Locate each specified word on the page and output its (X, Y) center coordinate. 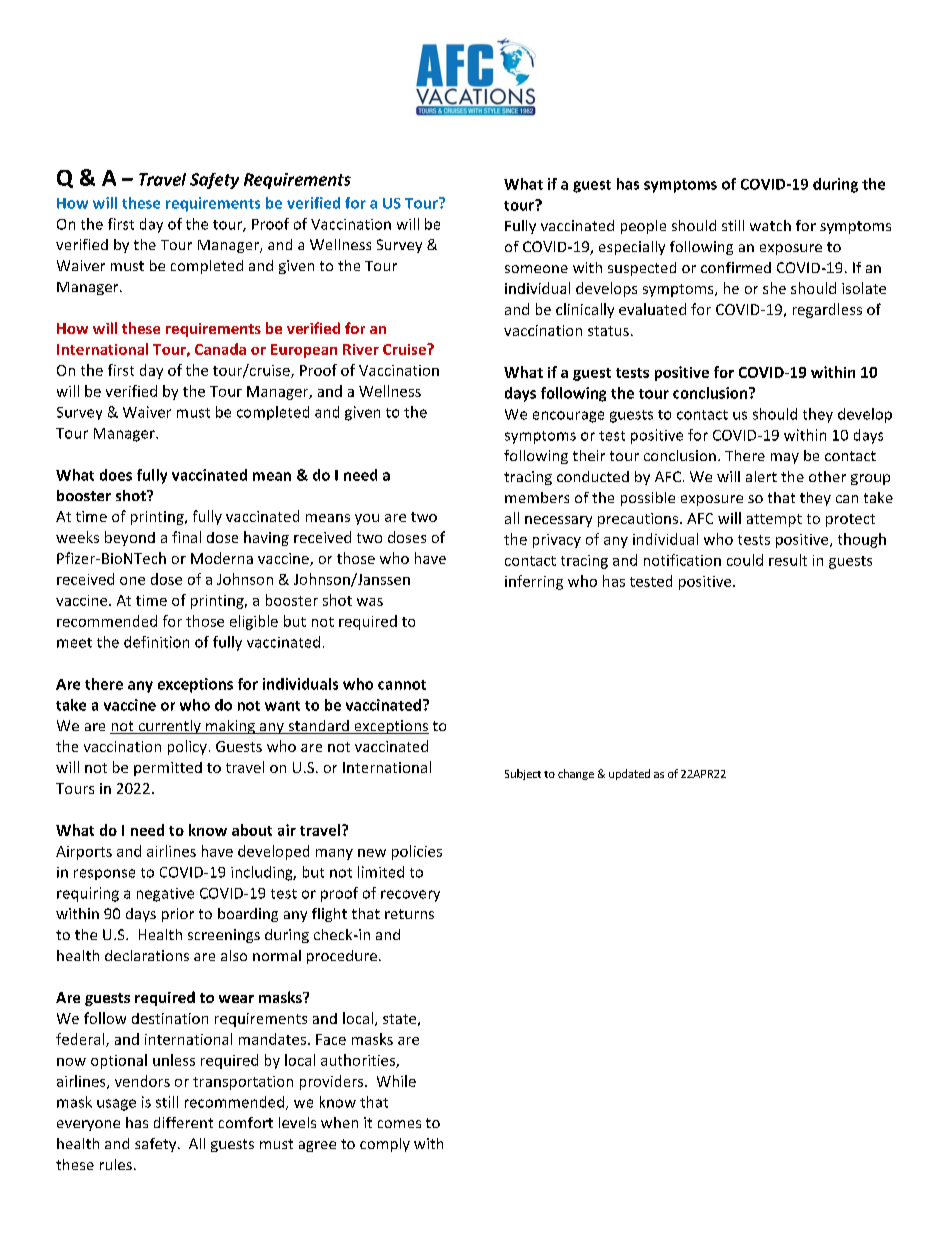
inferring (534, 582)
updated (629, 774)
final (186, 537)
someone (536, 269)
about (252, 830)
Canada (220, 349)
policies (417, 852)
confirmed (736, 267)
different (183, 1122)
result (788, 560)
